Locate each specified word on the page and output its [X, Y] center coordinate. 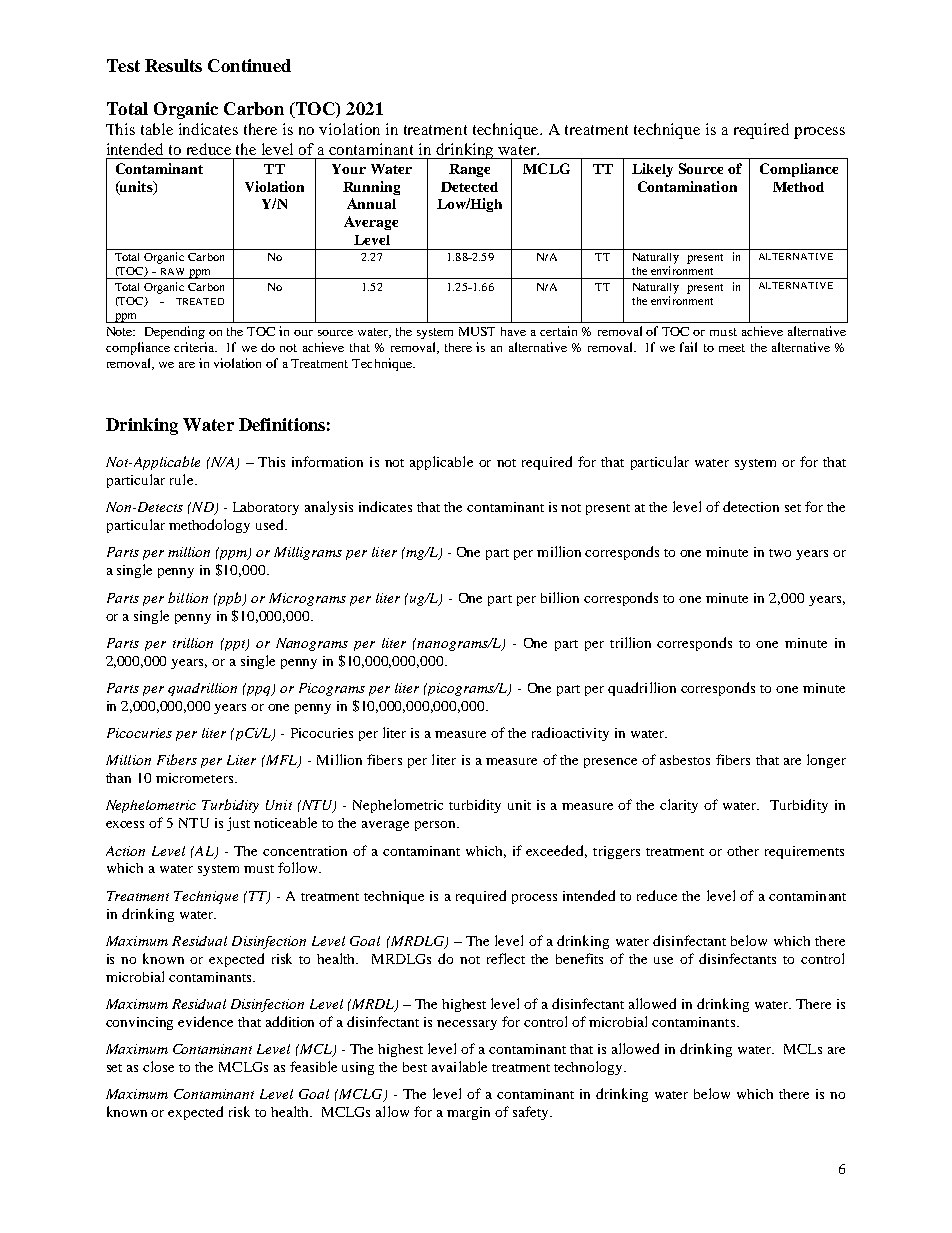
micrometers [196, 778]
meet [732, 348]
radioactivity [570, 734]
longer [826, 761]
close [158, 1066]
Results [173, 65]
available [459, 1066]
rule [183, 479]
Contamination [687, 186]
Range [469, 170]
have [513, 331]
